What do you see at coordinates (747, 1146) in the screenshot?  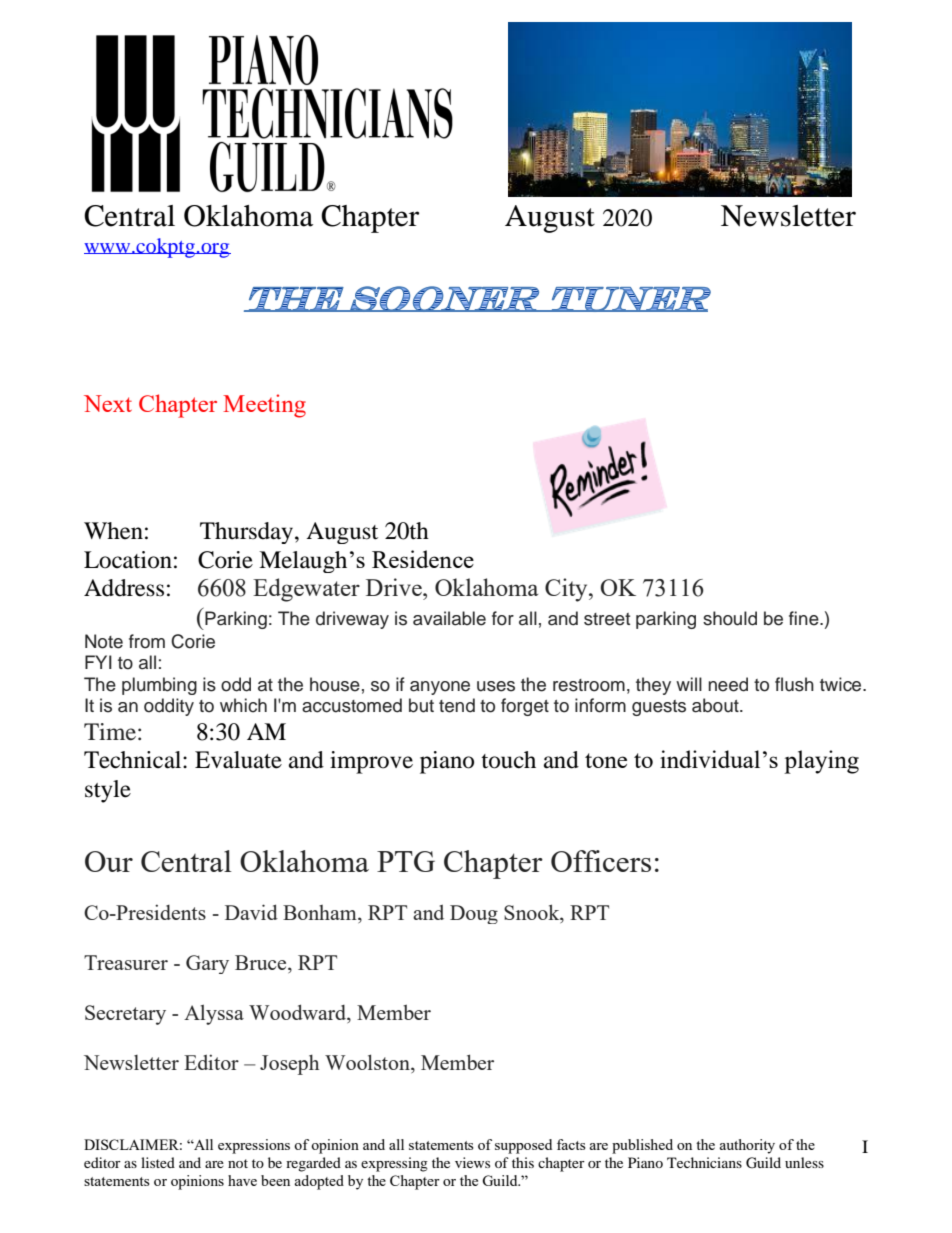 I see `authority` at bounding box center [747, 1146].
